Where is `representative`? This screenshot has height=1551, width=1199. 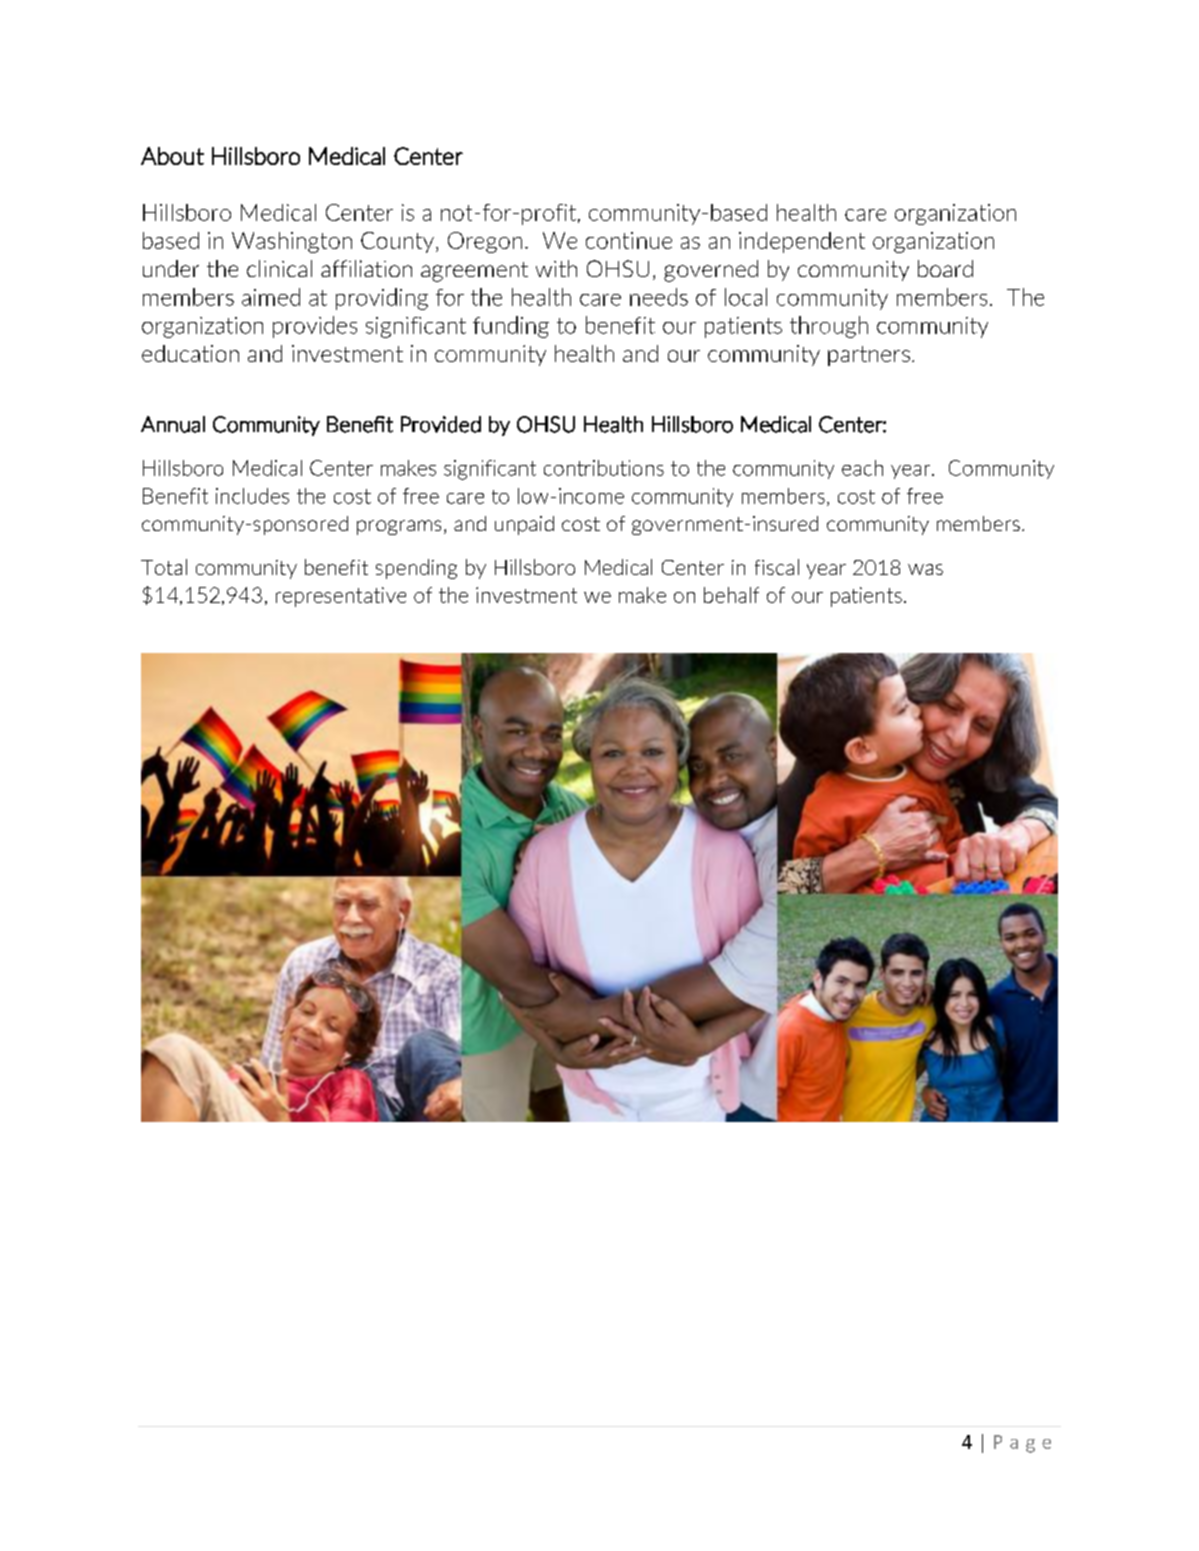 representative is located at coordinates (341, 597).
